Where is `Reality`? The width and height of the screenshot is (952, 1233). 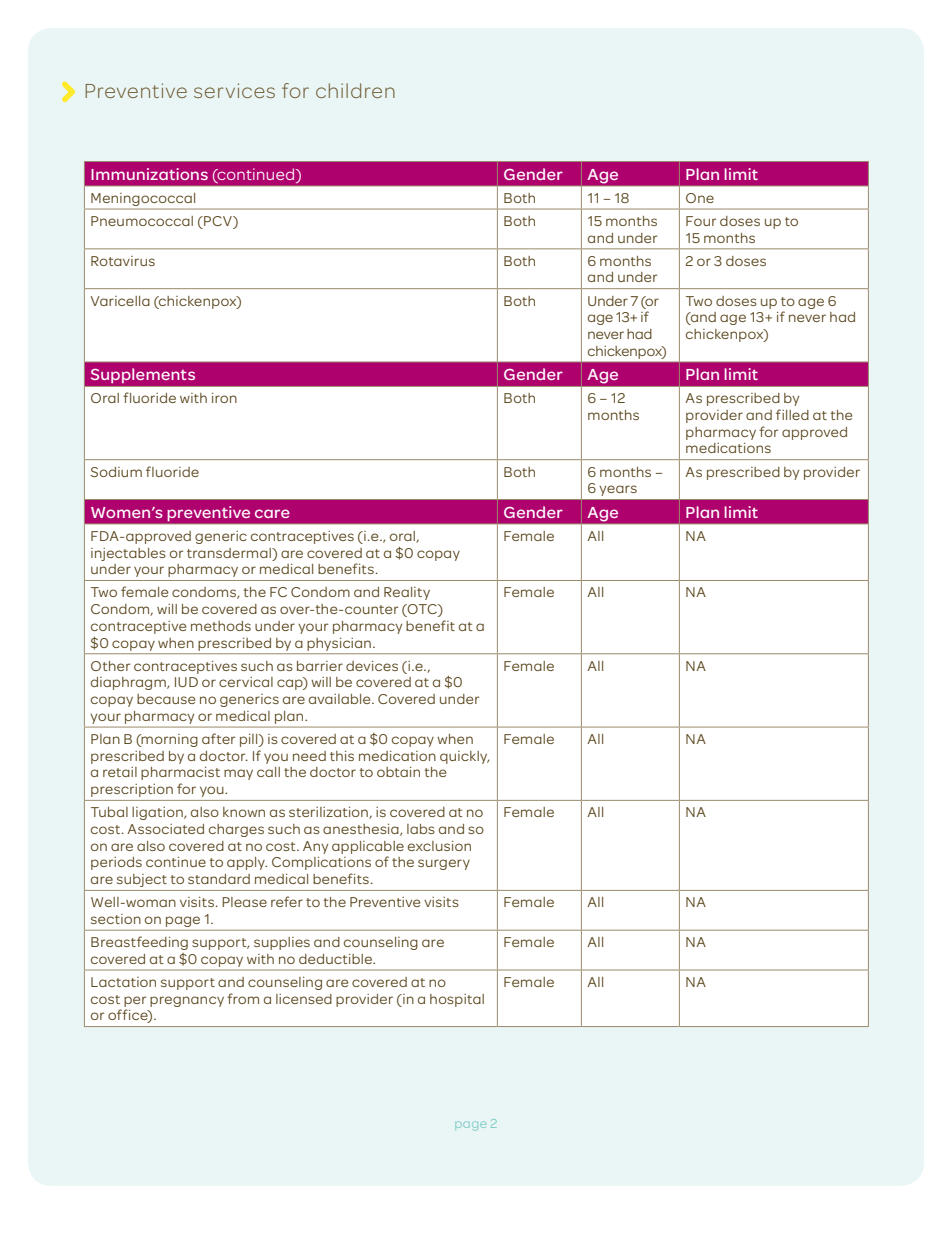
Reality is located at coordinates (407, 593).
